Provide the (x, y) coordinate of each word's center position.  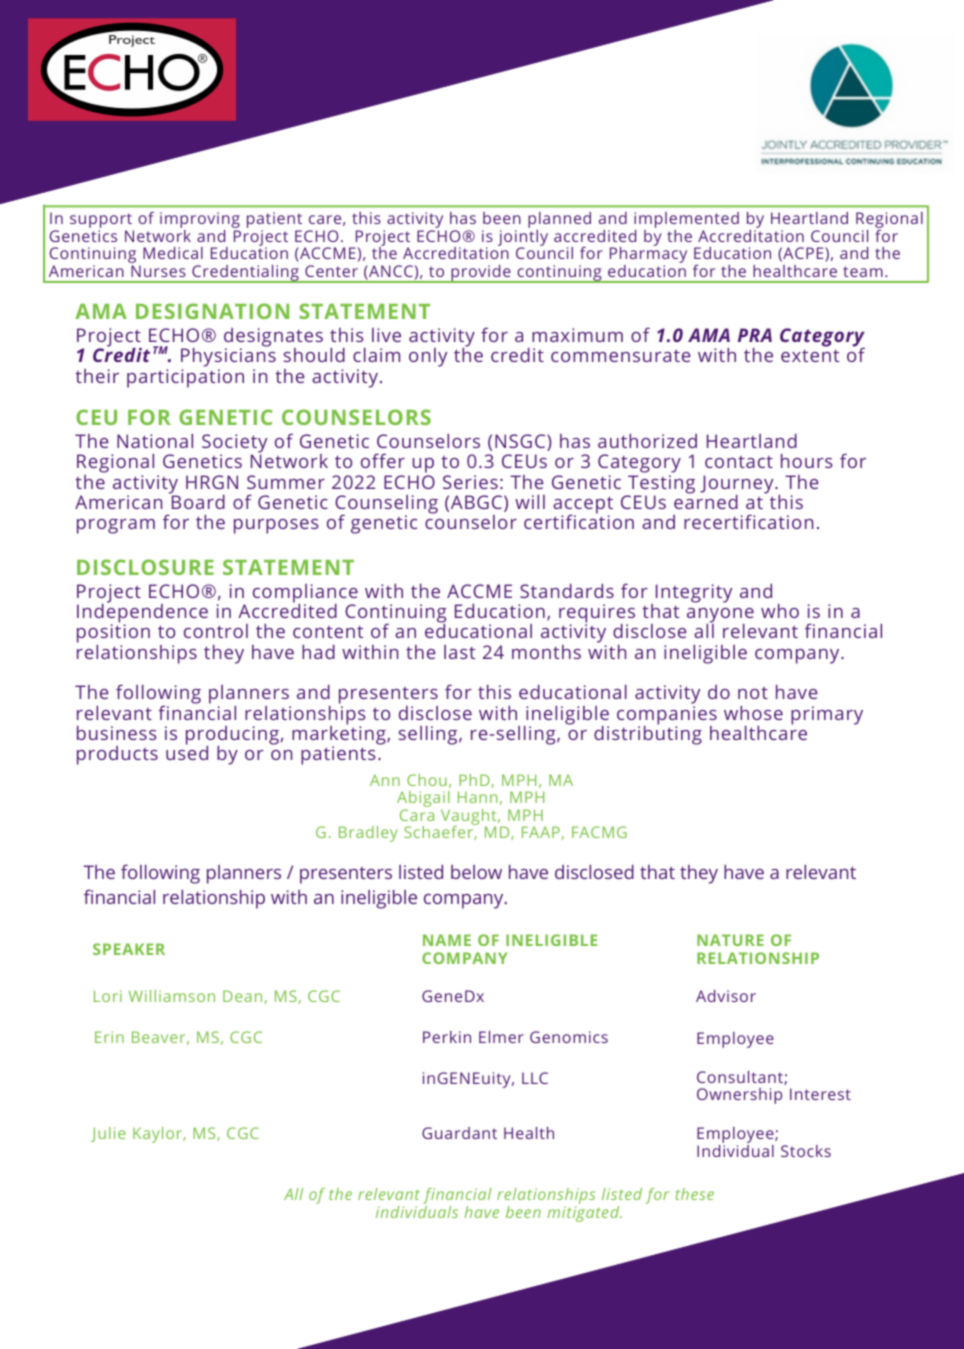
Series (470, 482)
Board (197, 500)
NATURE (730, 940)
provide (481, 274)
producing (232, 736)
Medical (173, 253)
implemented (686, 221)
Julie (108, 1134)
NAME (447, 940)
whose (753, 713)
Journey (738, 485)
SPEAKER (129, 949)
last (459, 652)
